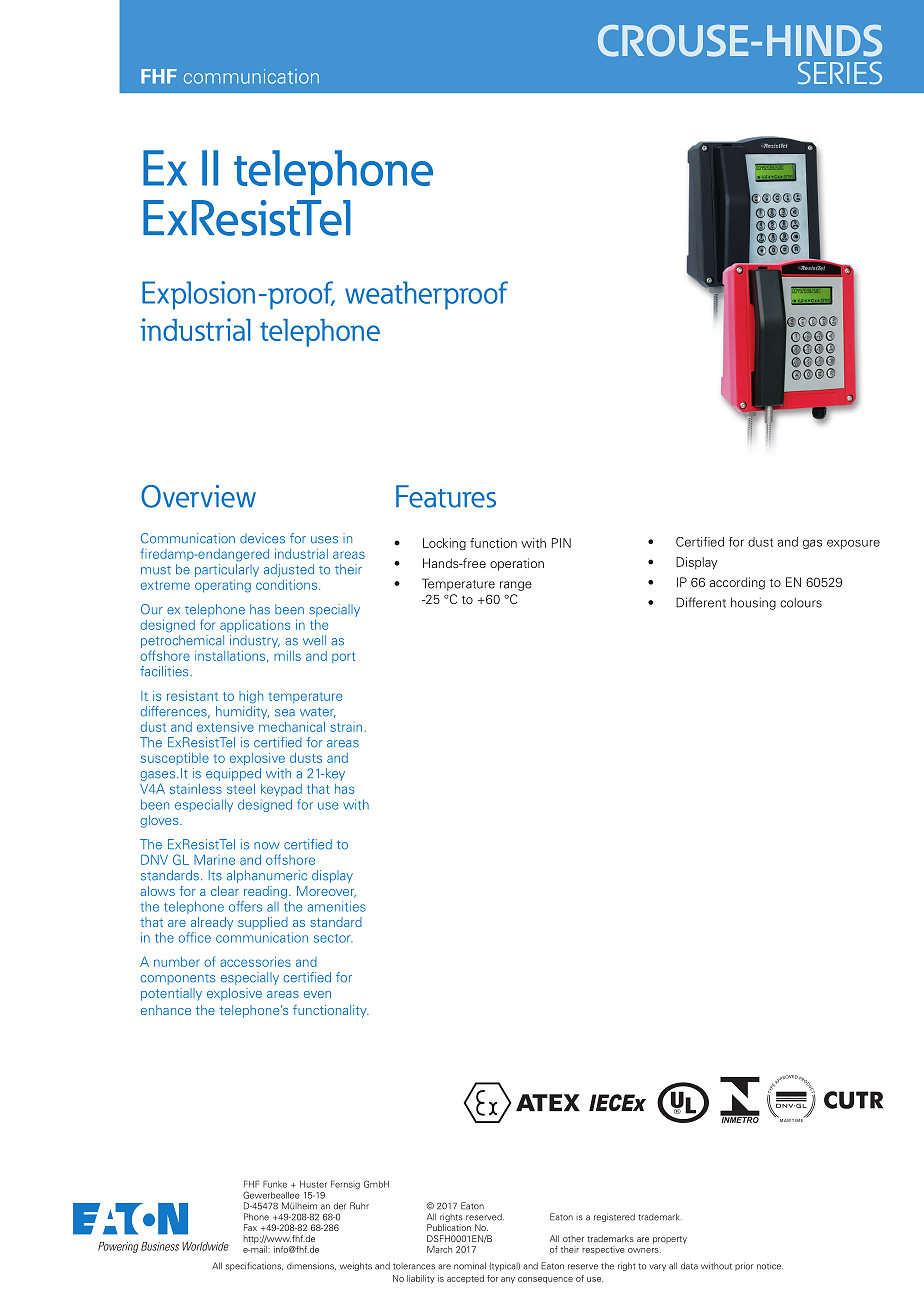 This screenshot has width=924, height=1308. I want to click on devices, so click(262, 538).
